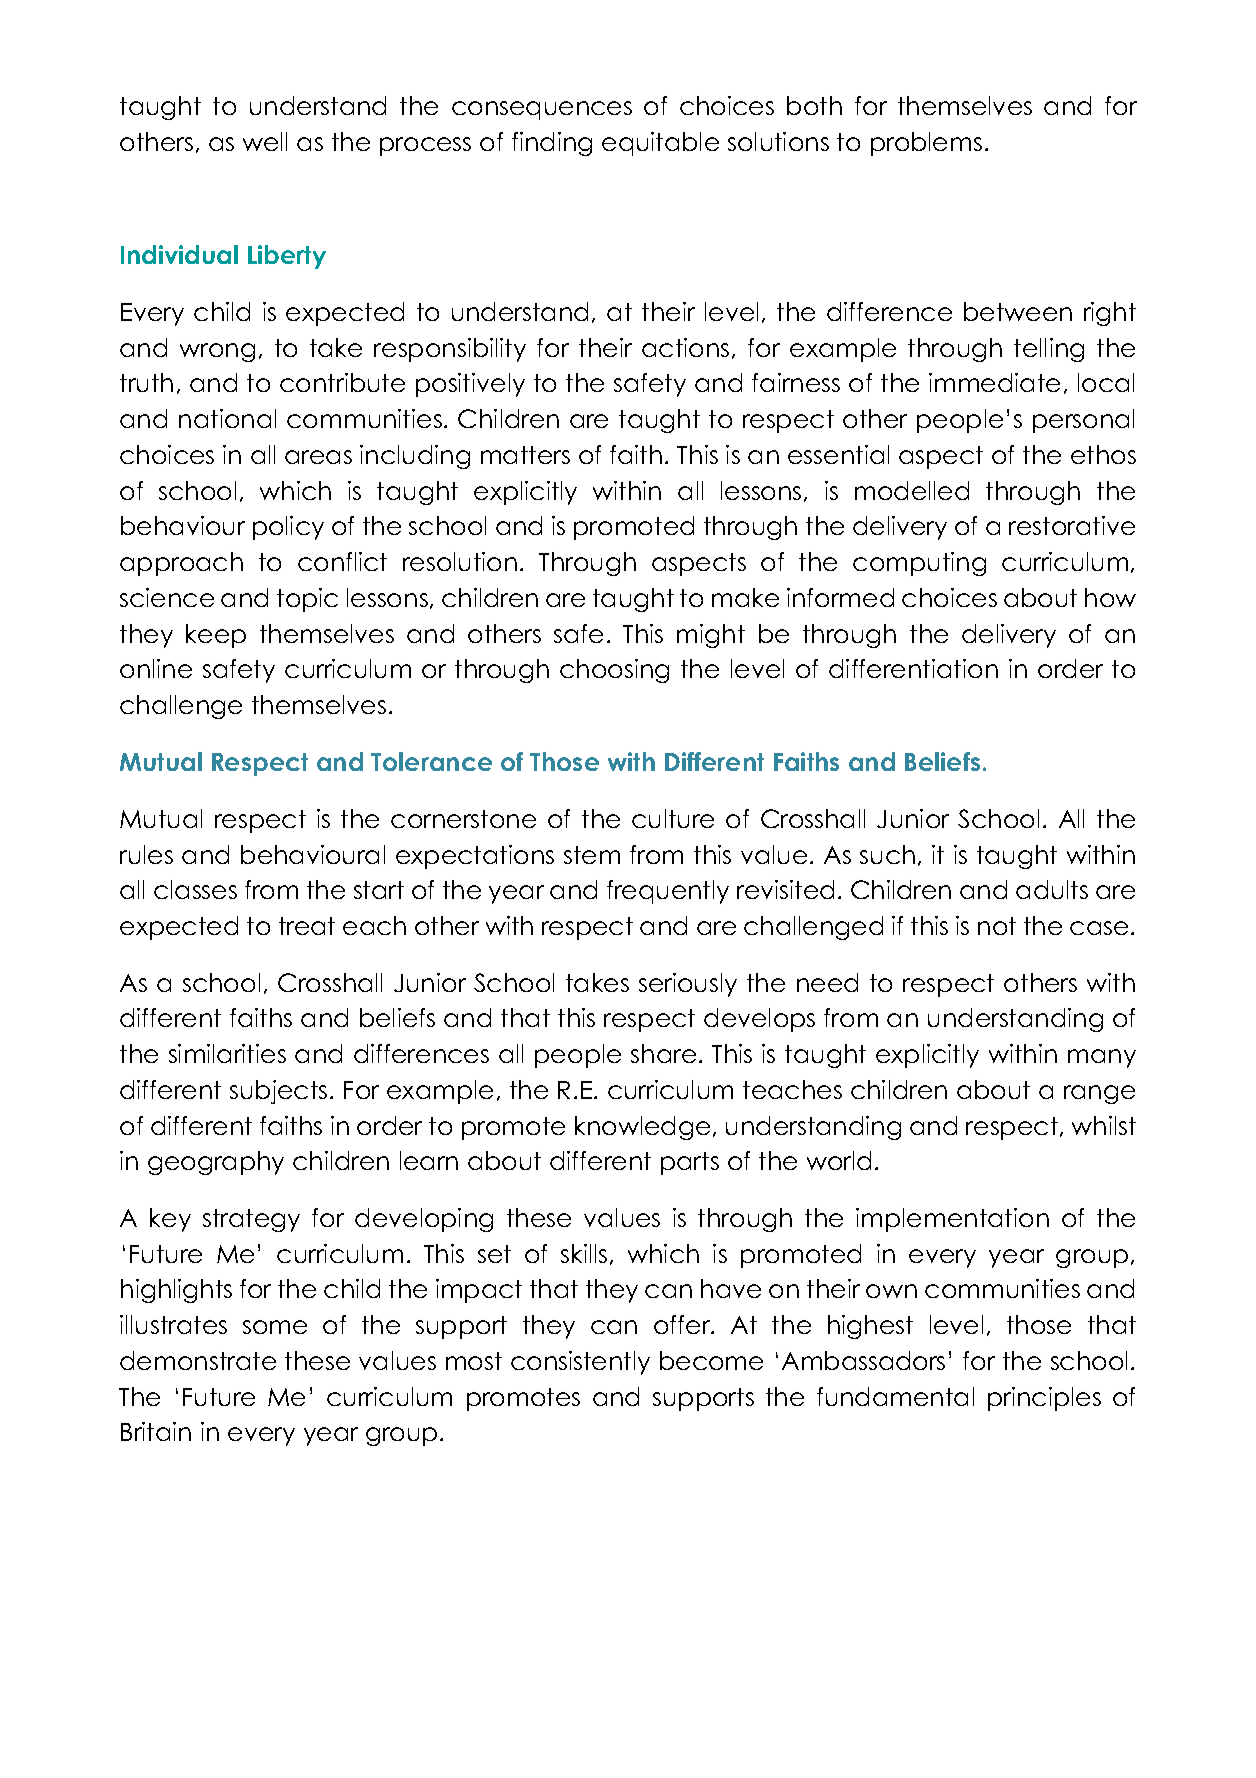 The width and height of the page is (1256, 1778). I want to click on well, so click(265, 141).
